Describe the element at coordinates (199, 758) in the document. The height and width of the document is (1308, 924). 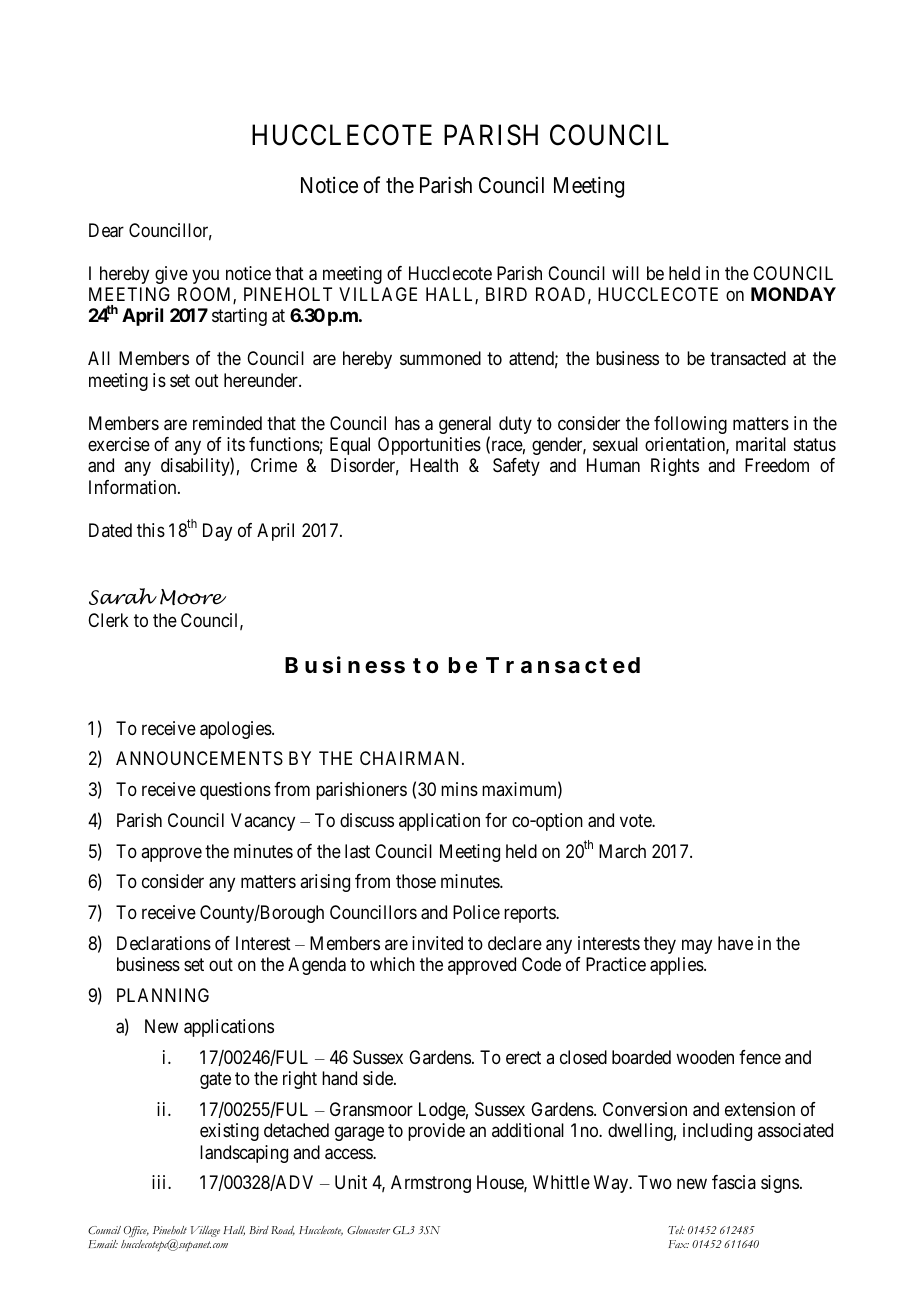
I see `ANNOUNCEMENTS` at that location.
